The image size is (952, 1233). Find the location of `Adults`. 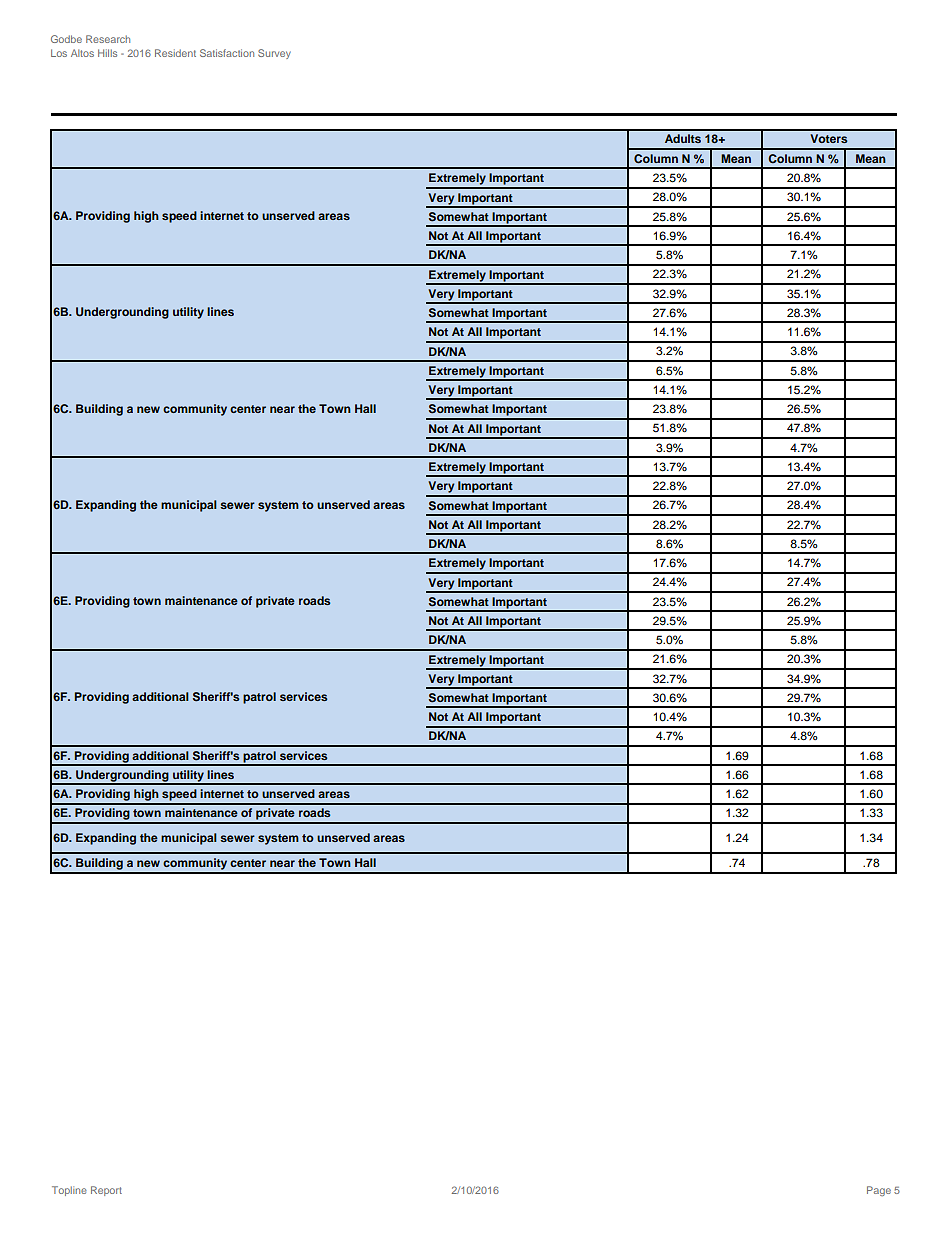

Adults is located at coordinates (683, 138).
